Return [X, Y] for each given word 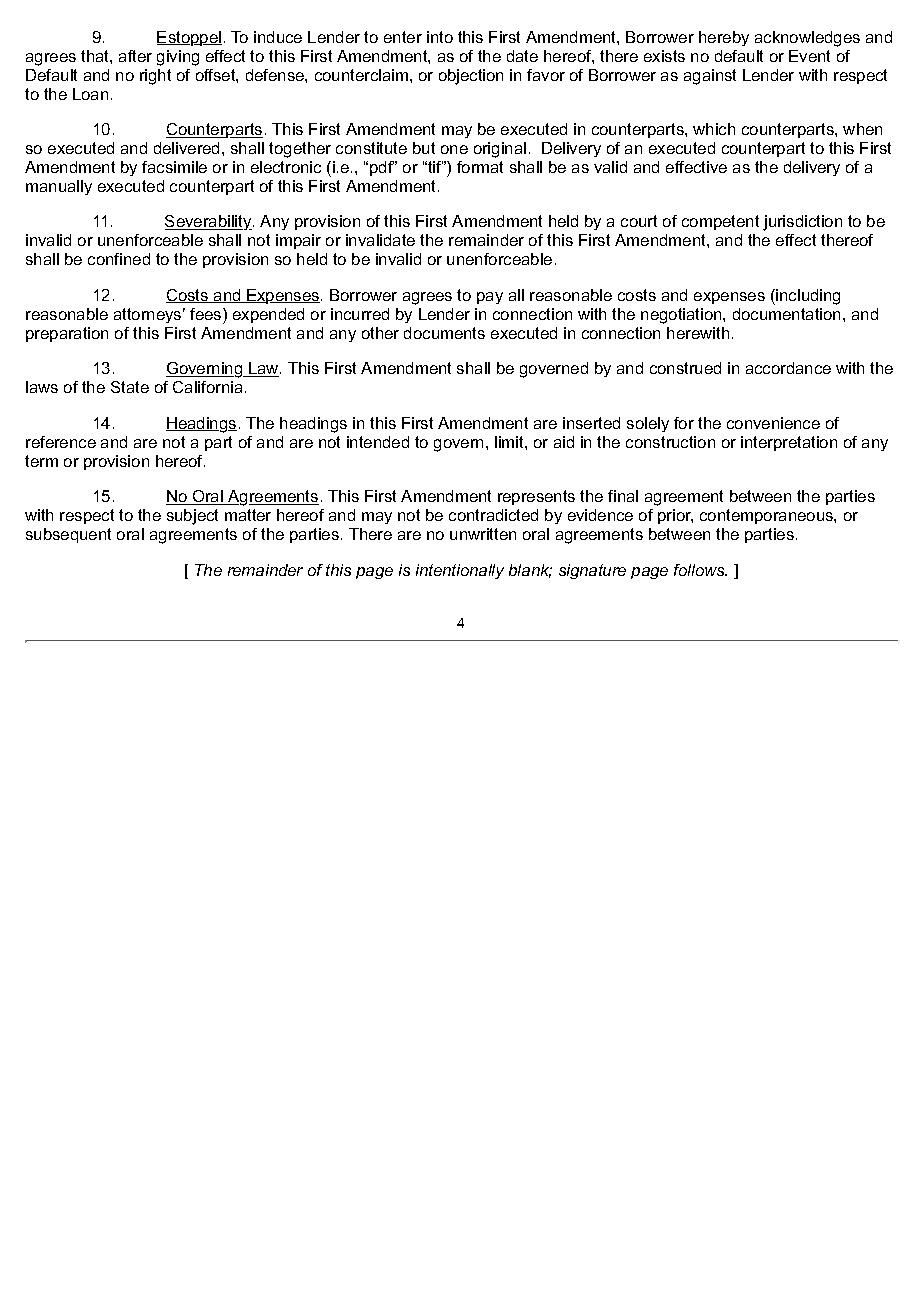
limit [510, 442]
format [480, 167]
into [440, 37]
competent [720, 222]
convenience [773, 423]
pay [490, 298]
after [135, 56]
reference [61, 442]
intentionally [460, 571]
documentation [786, 314]
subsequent [68, 535]
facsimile [174, 167]
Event [809, 56]
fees [207, 314]
